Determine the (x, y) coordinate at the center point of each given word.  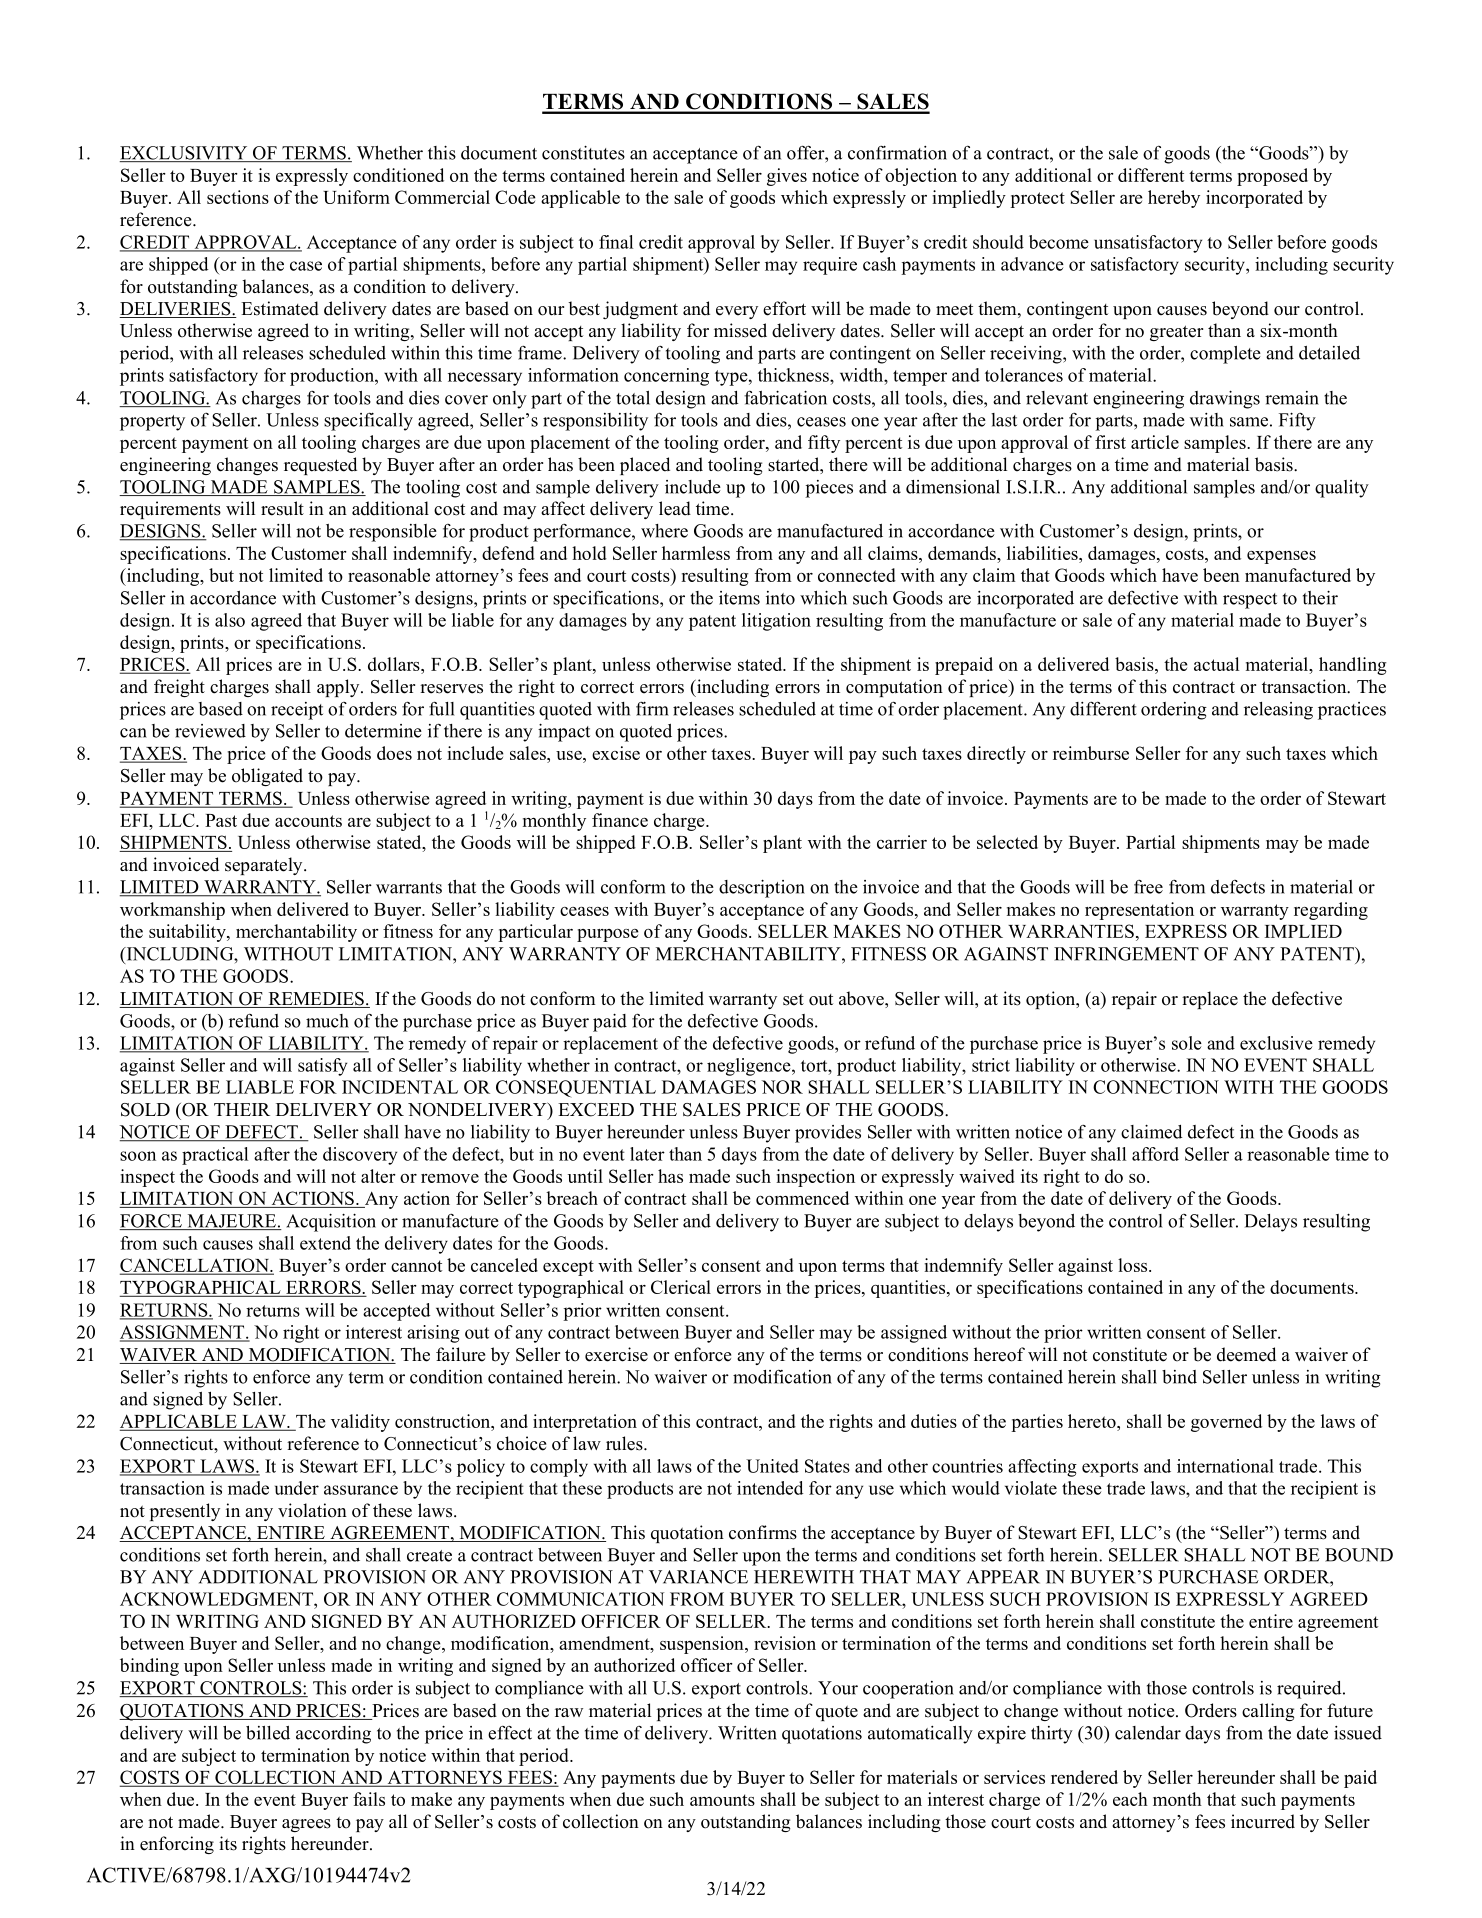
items (739, 598)
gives (787, 177)
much (327, 1021)
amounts (722, 1800)
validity (360, 1423)
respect (1250, 601)
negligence (750, 1067)
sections (238, 197)
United (772, 1466)
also (230, 620)
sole (1187, 1043)
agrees (306, 1825)
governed (1226, 1423)
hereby (1174, 199)
